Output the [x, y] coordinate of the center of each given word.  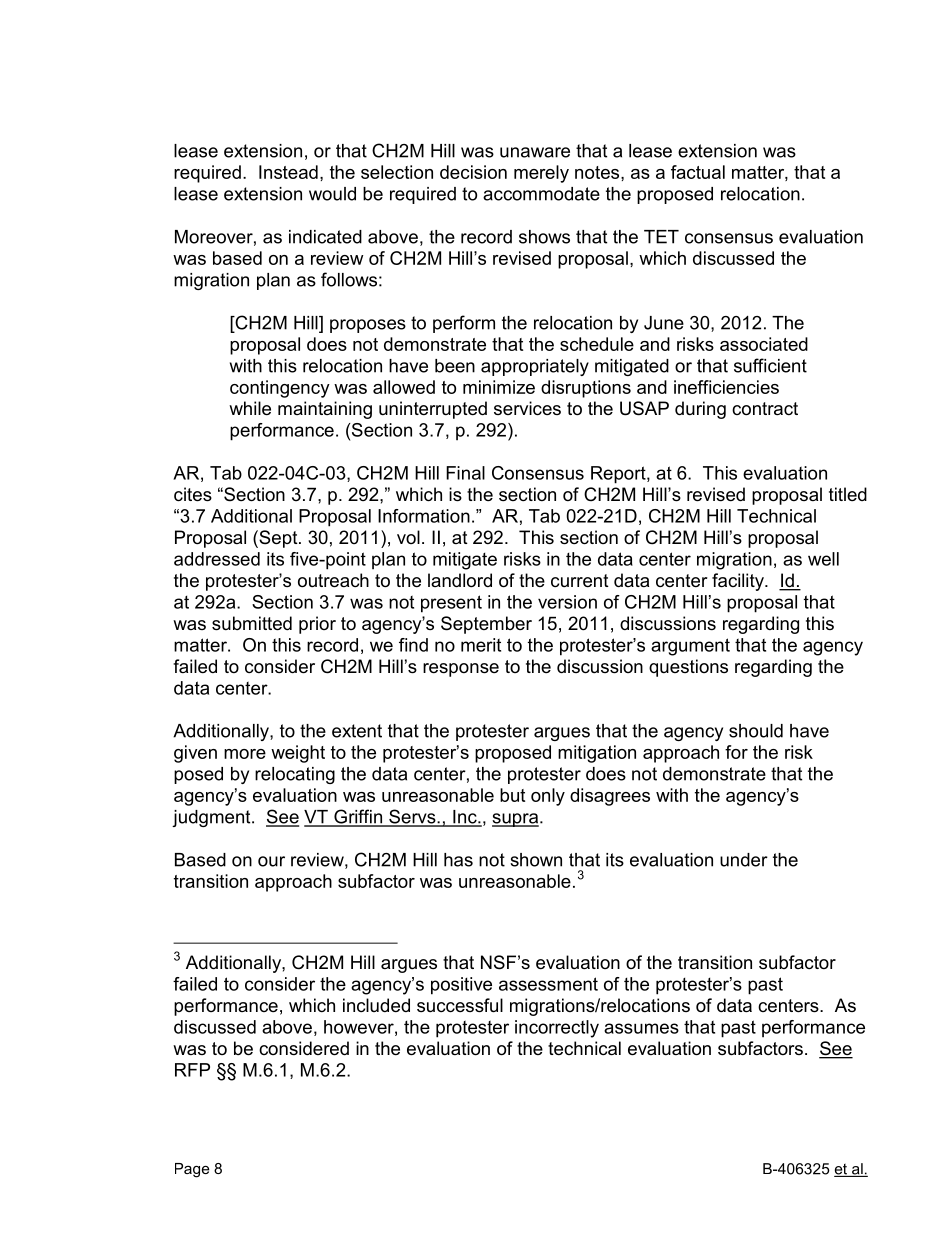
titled [848, 494]
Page [192, 1170]
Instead [288, 172]
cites [193, 494]
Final [465, 473]
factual [698, 172]
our [271, 861]
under [744, 860]
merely [541, 174]
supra [516, 820]
